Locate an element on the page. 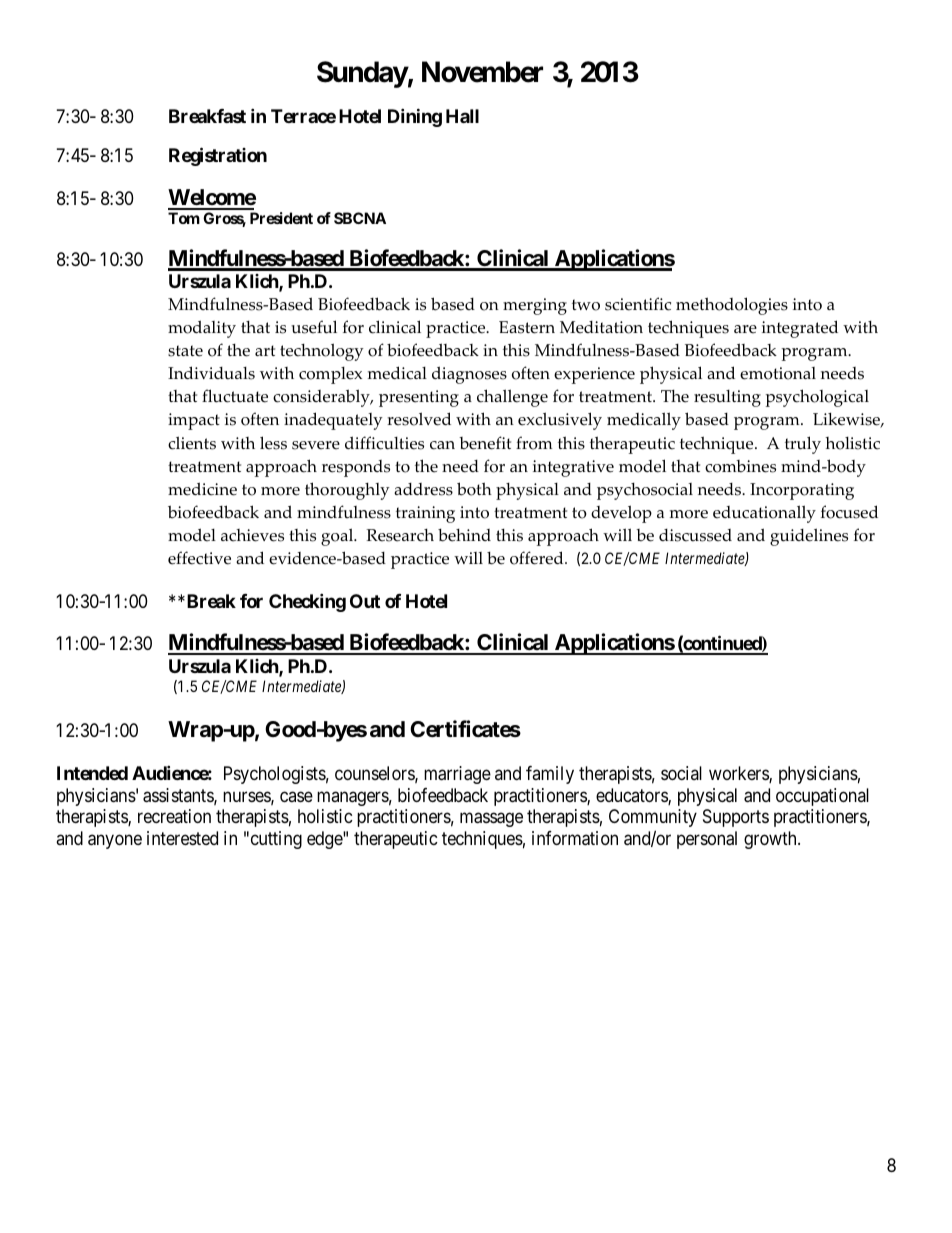 This image has width=952, height=1233. effective is located at coordinates (199, 558).
